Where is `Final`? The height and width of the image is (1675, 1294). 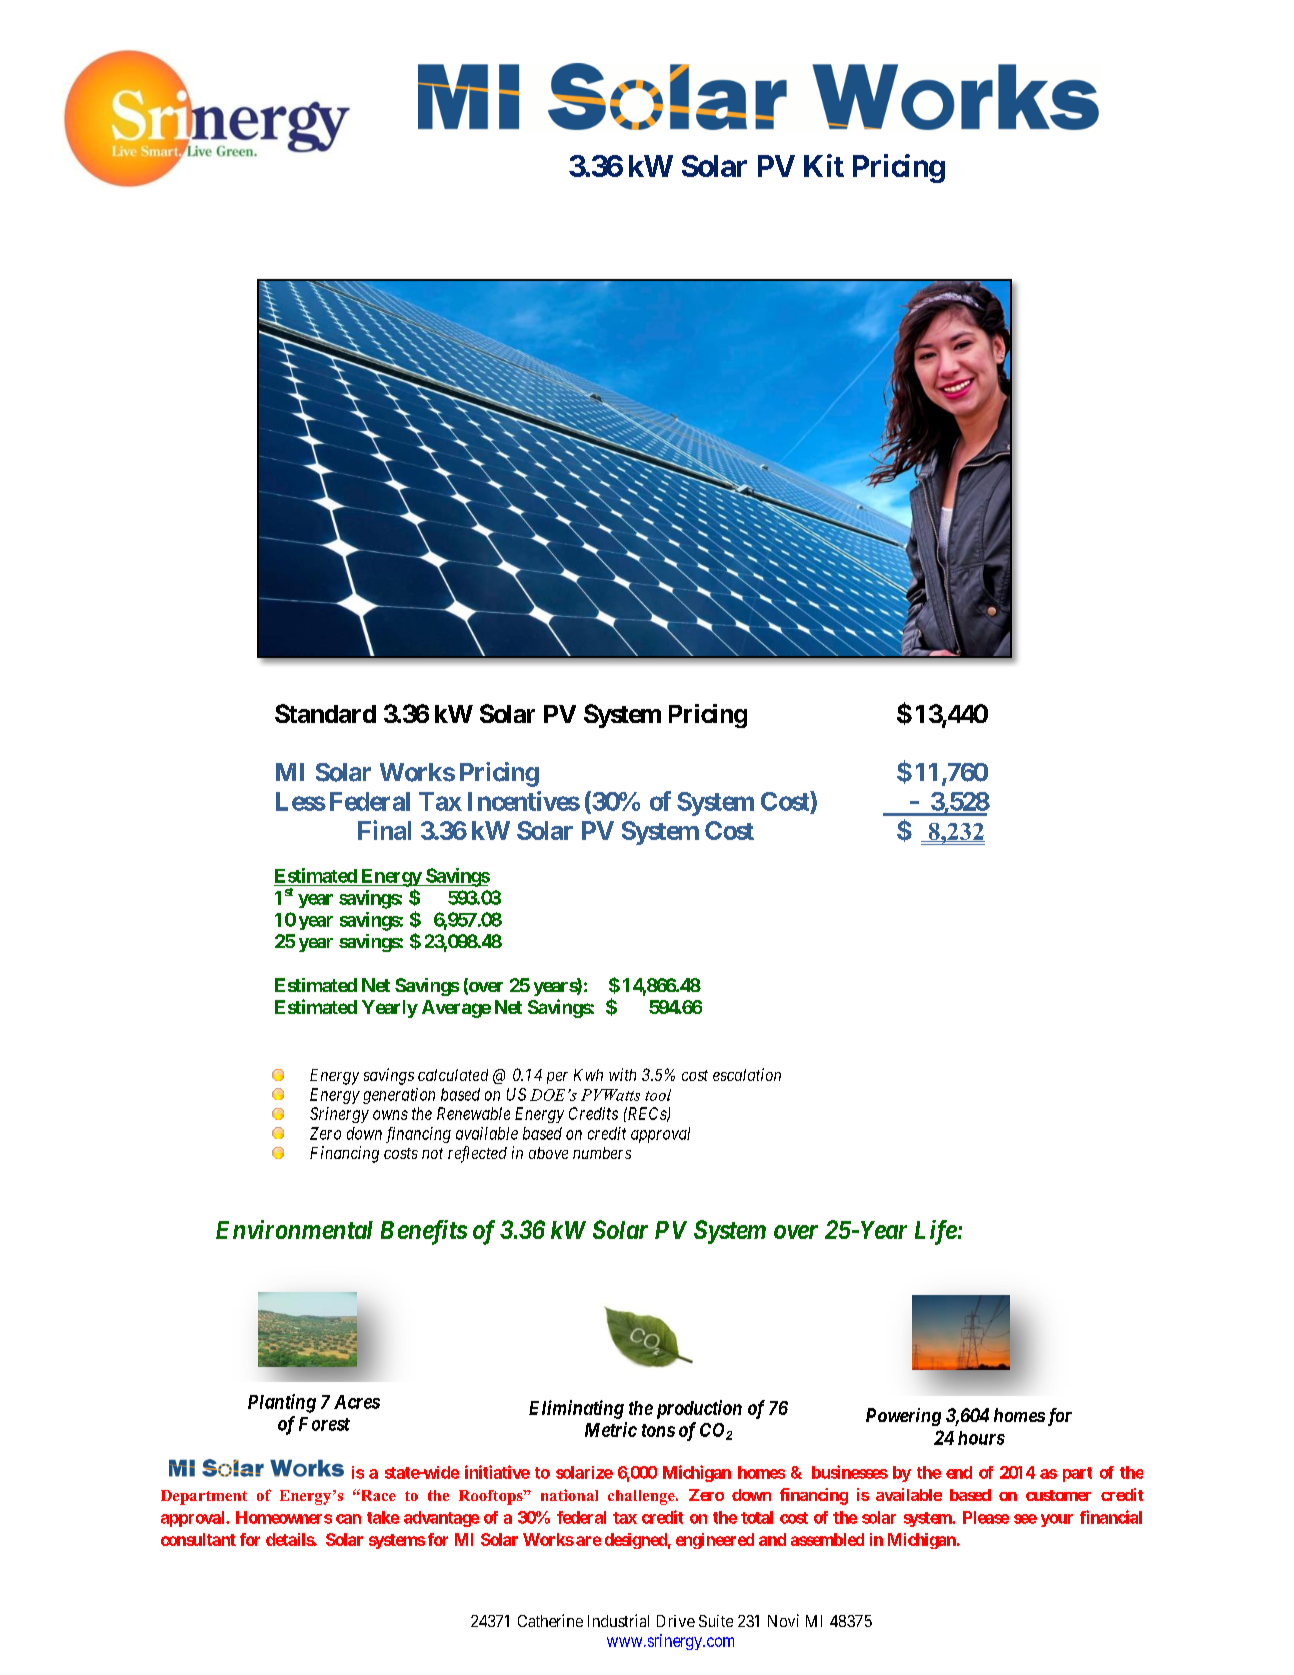
Final is located at coordinates (384, 830).
